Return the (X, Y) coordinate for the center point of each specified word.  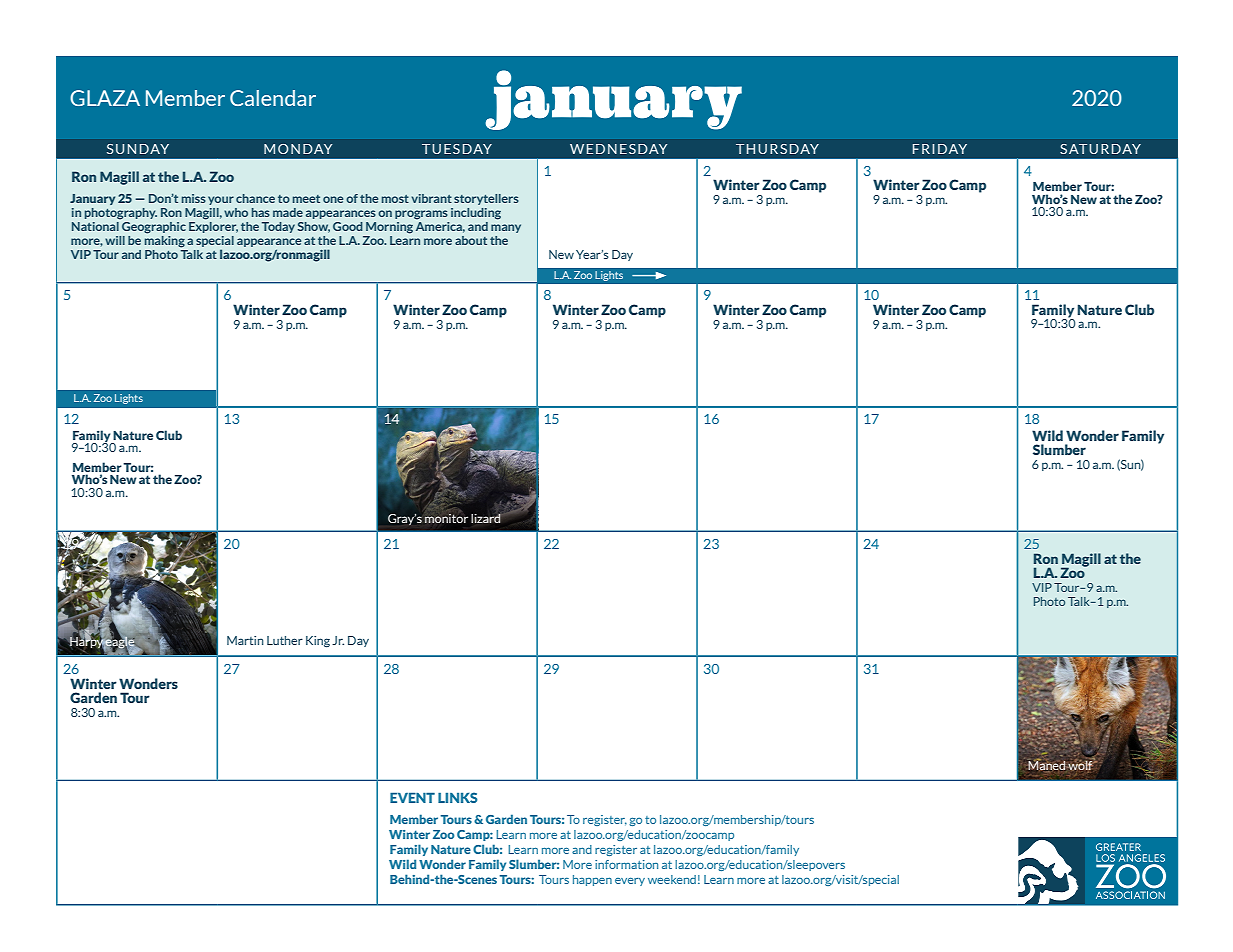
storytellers (486, 199)
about (471, 240)
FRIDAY (940, 149)
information (626, 864)
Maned (1046, 764)
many (506, 228)
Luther (285, 640)
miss (194, 198)
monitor (446, 518)
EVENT (412, 797)
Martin (245, 640)
